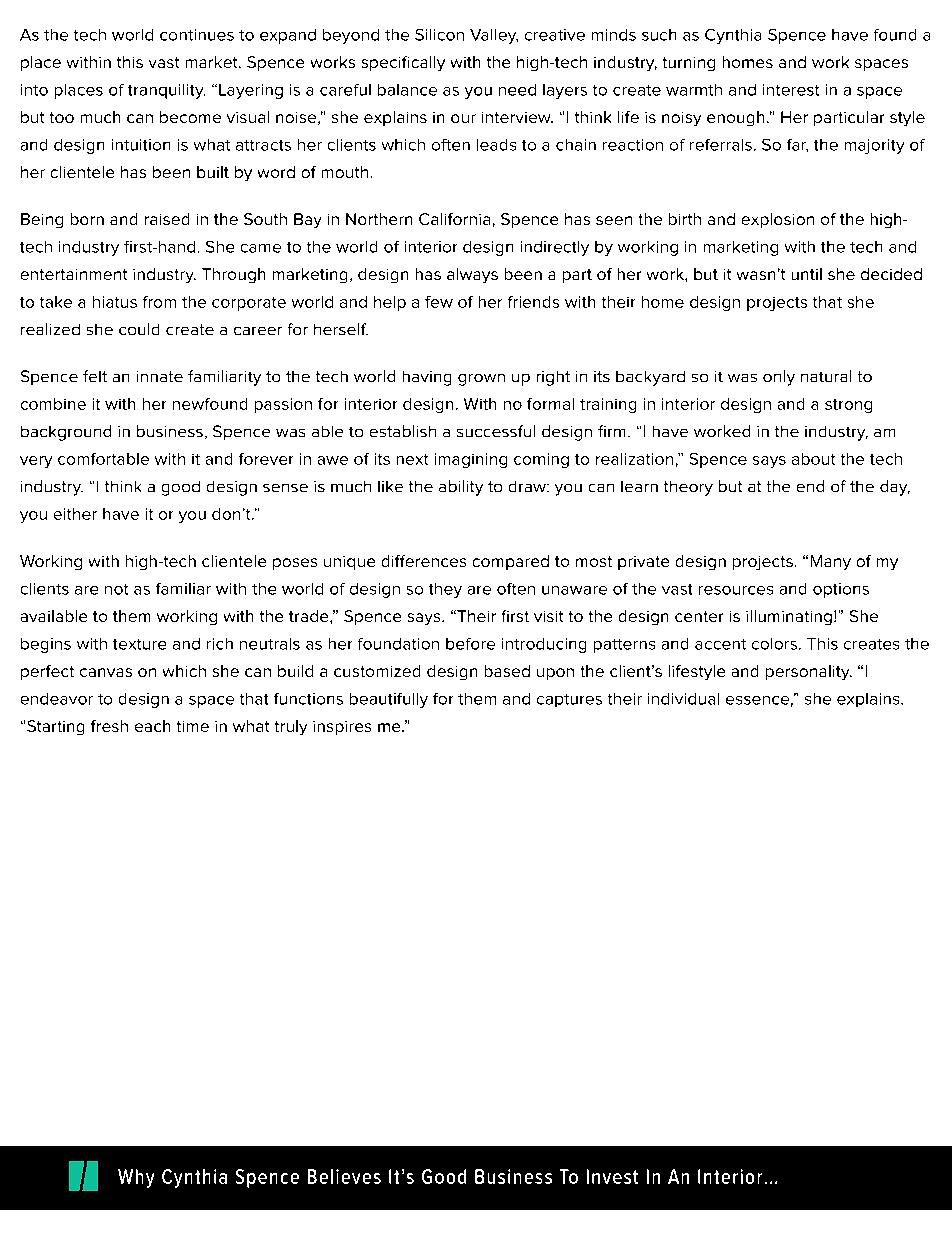  I want to click on each, so click(152, 726).
